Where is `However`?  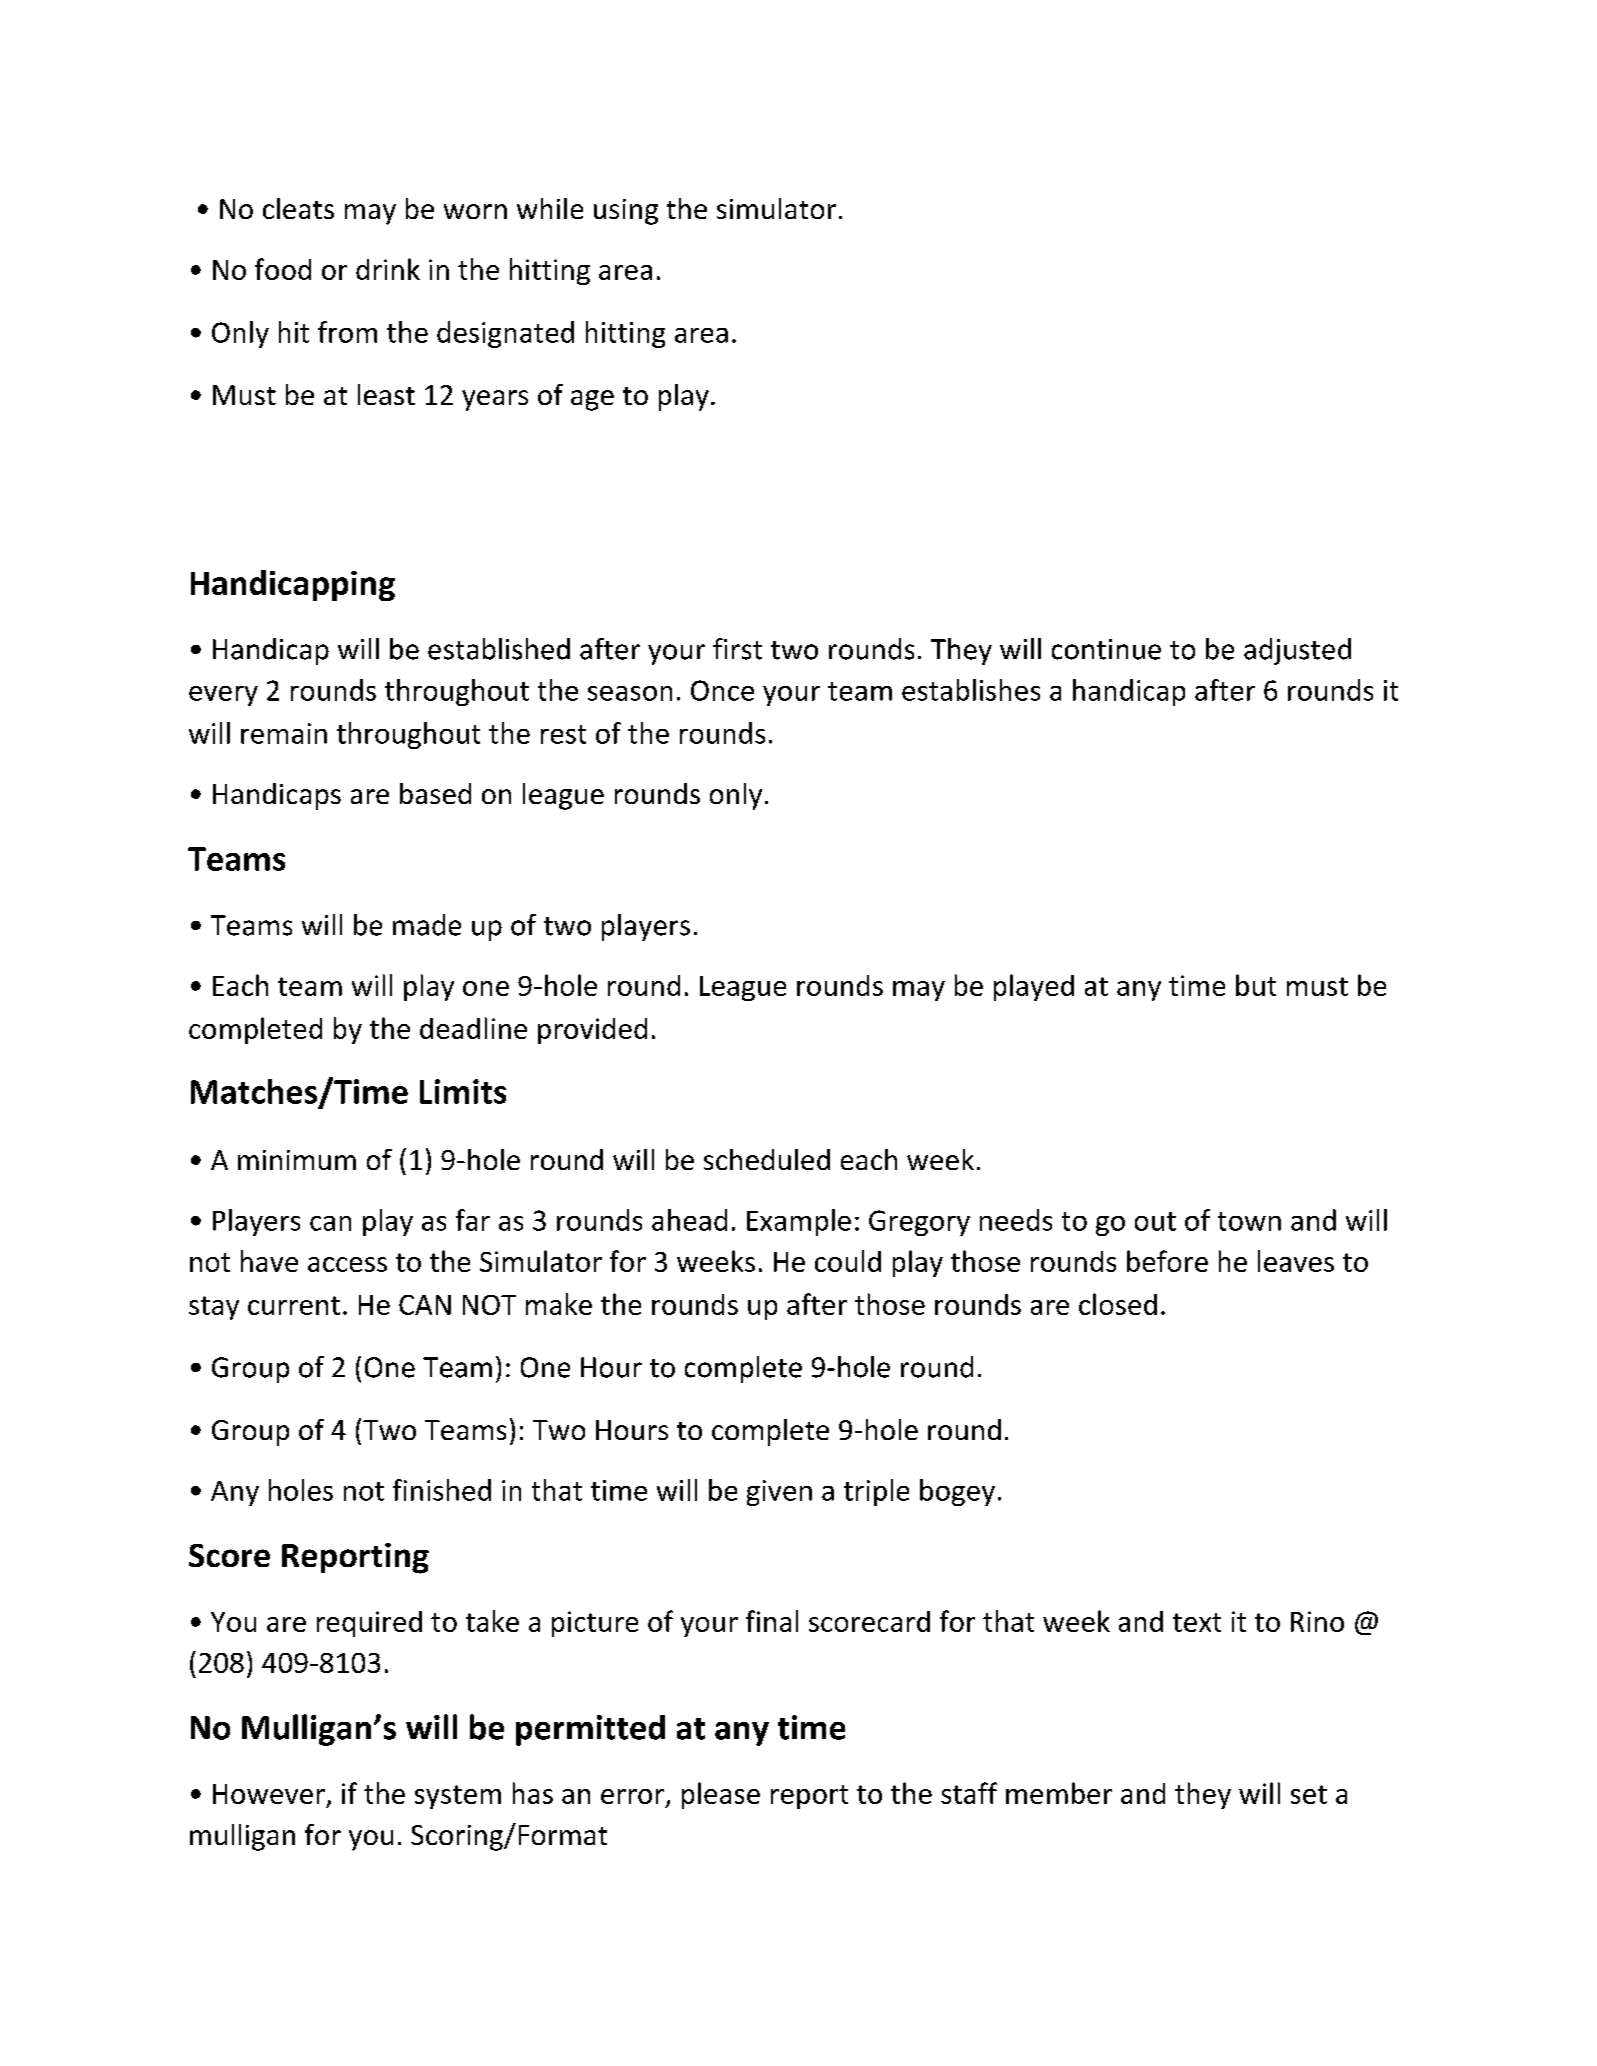 However is located at coordinates (269, 1794).
